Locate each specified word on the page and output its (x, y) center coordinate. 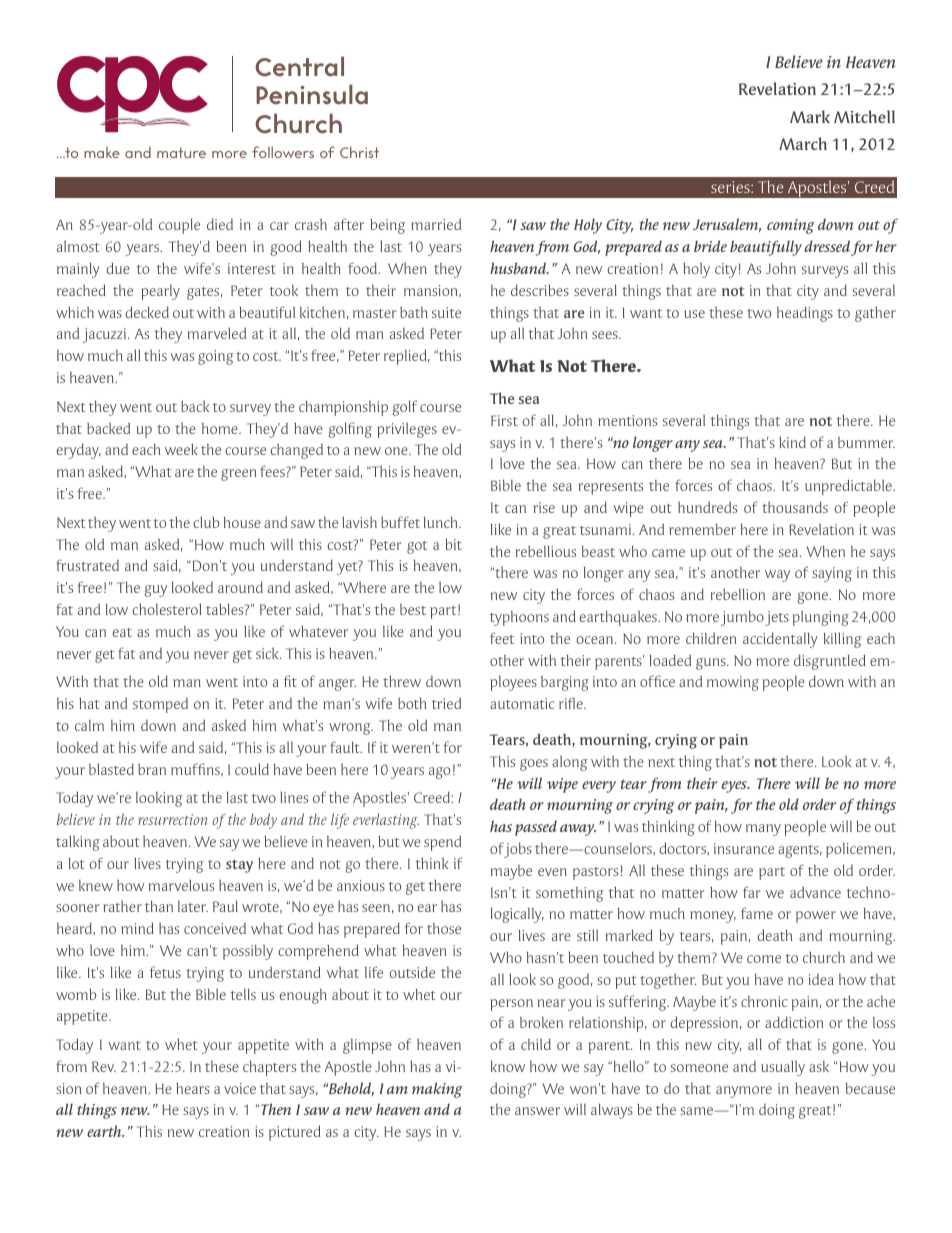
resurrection (172, 819)
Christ (359, 152)
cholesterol (167, 609)
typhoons (519, 618)
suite (446, 312)
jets (777, 618)
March (803, 143)
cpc (132, 94)
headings (805, 314)
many (763, 830)
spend (442, 843)
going (216, 357)
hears (193, 1088)
